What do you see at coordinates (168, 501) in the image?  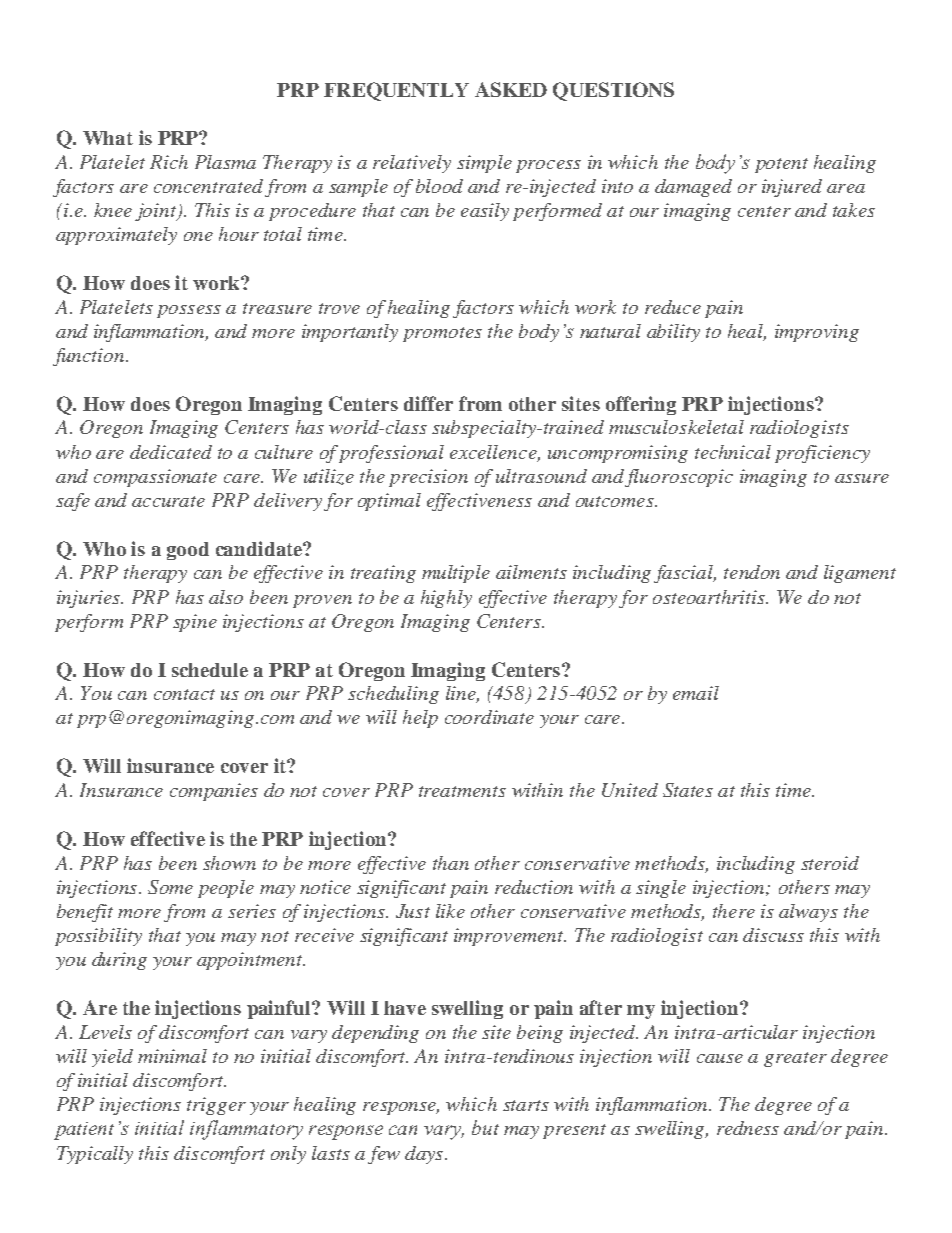 I see `accurate` at bounding box center [168, 501].
